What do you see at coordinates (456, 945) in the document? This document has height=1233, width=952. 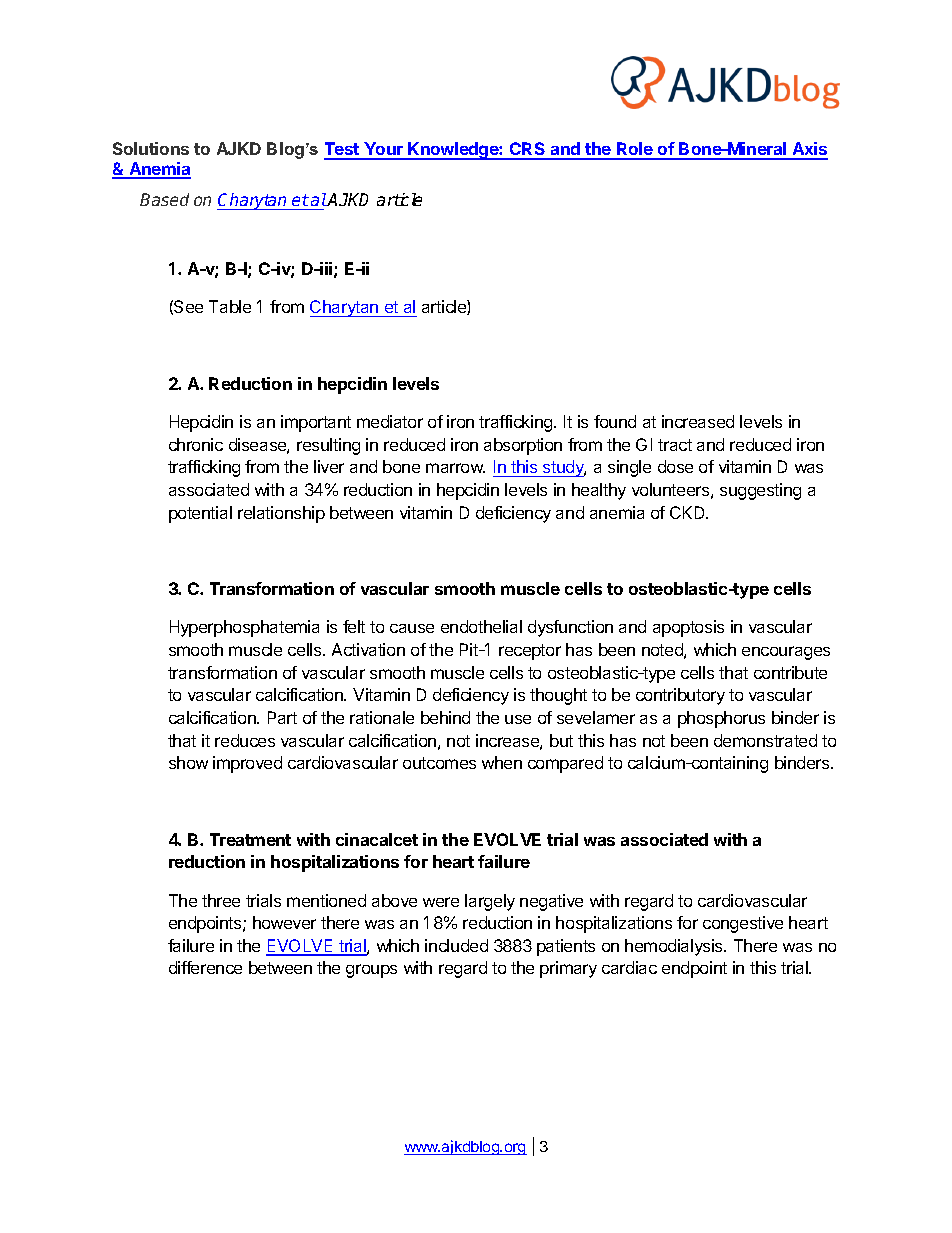 I see `included` at bounding box center [456, 945].
